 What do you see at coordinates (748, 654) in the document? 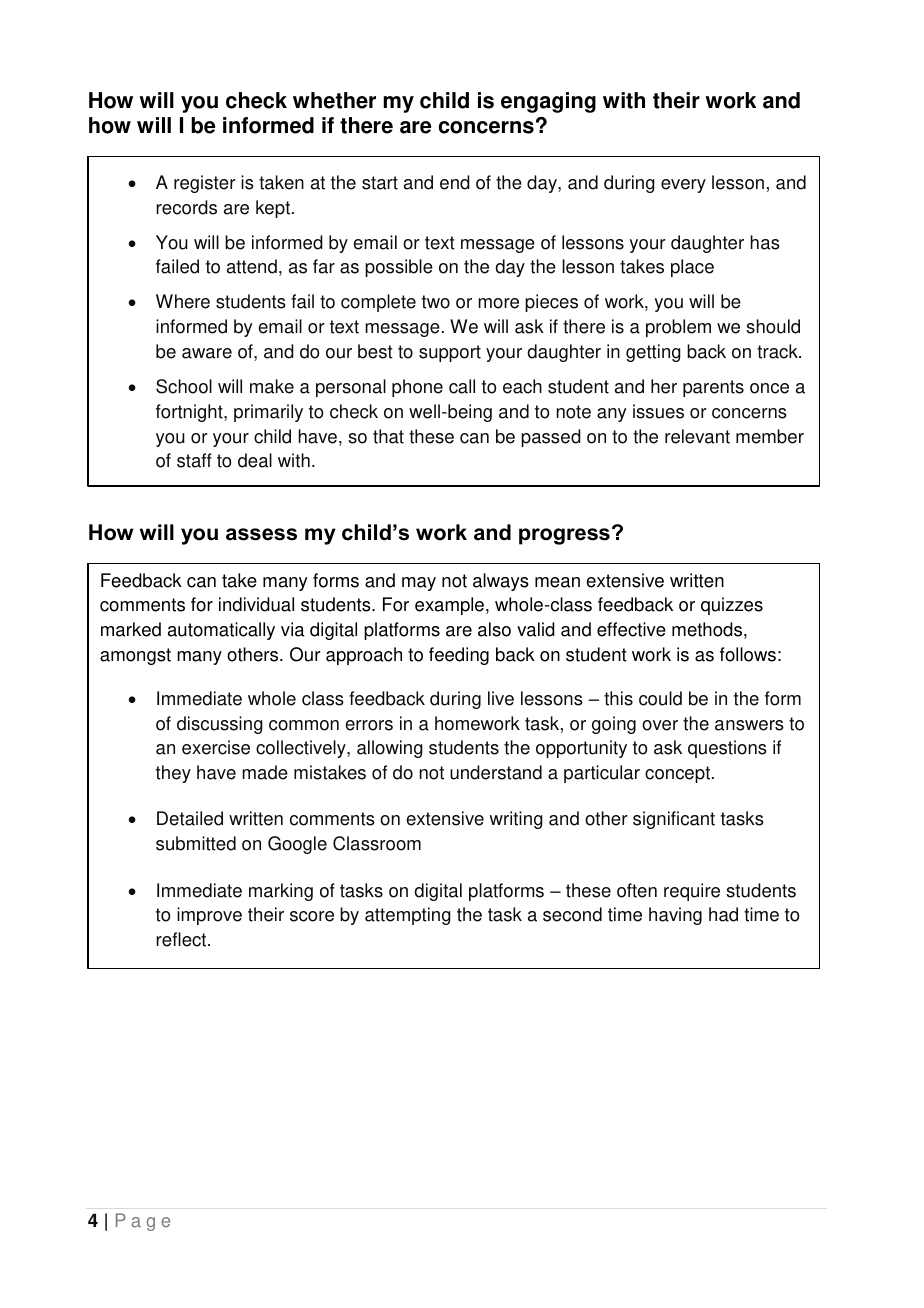
I see `follows` at bounding box center [748, 654].
